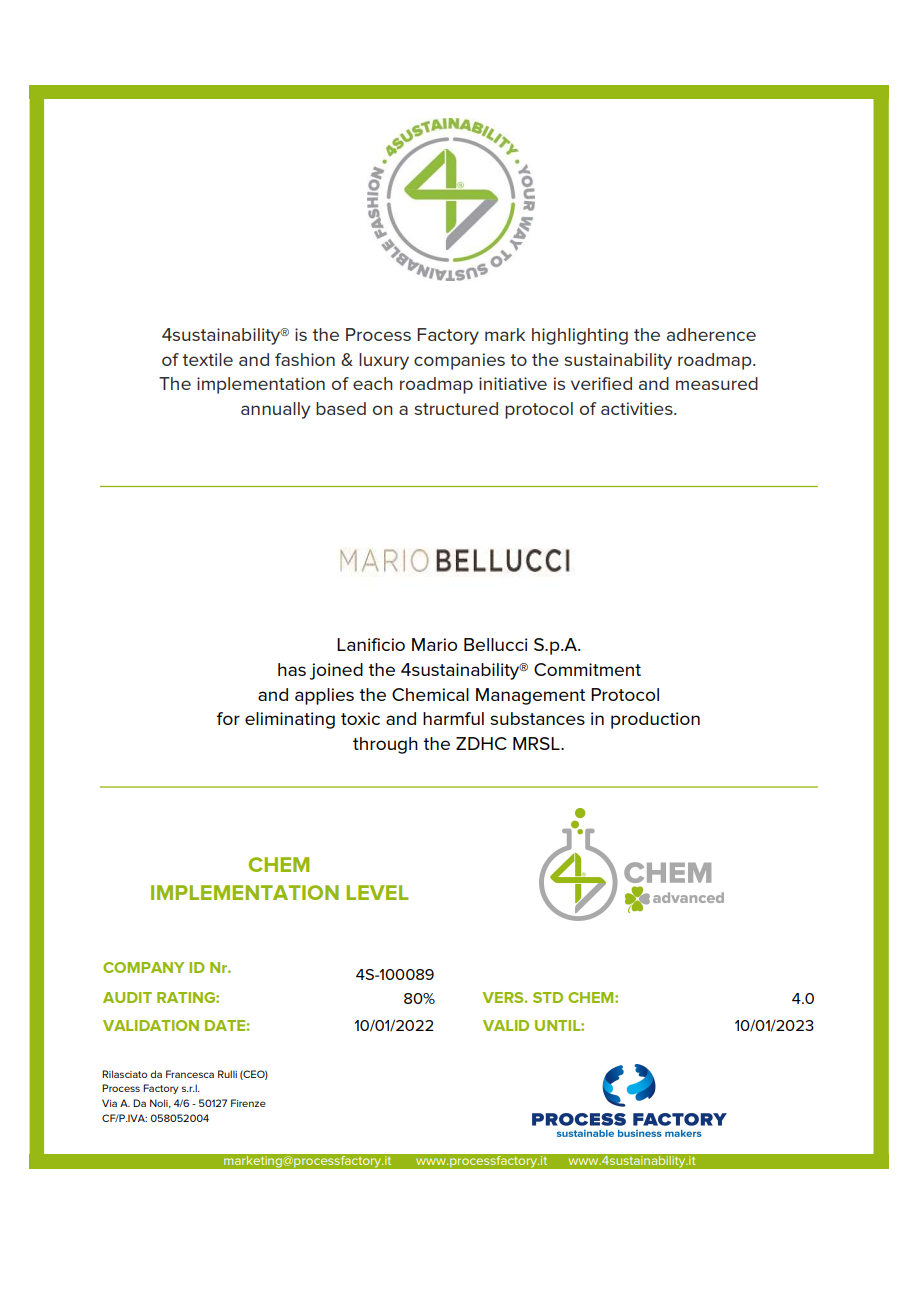 Image resolution: width=924 pixels, height=1308 pixels. I want to click on verified, so click(601, 383).
